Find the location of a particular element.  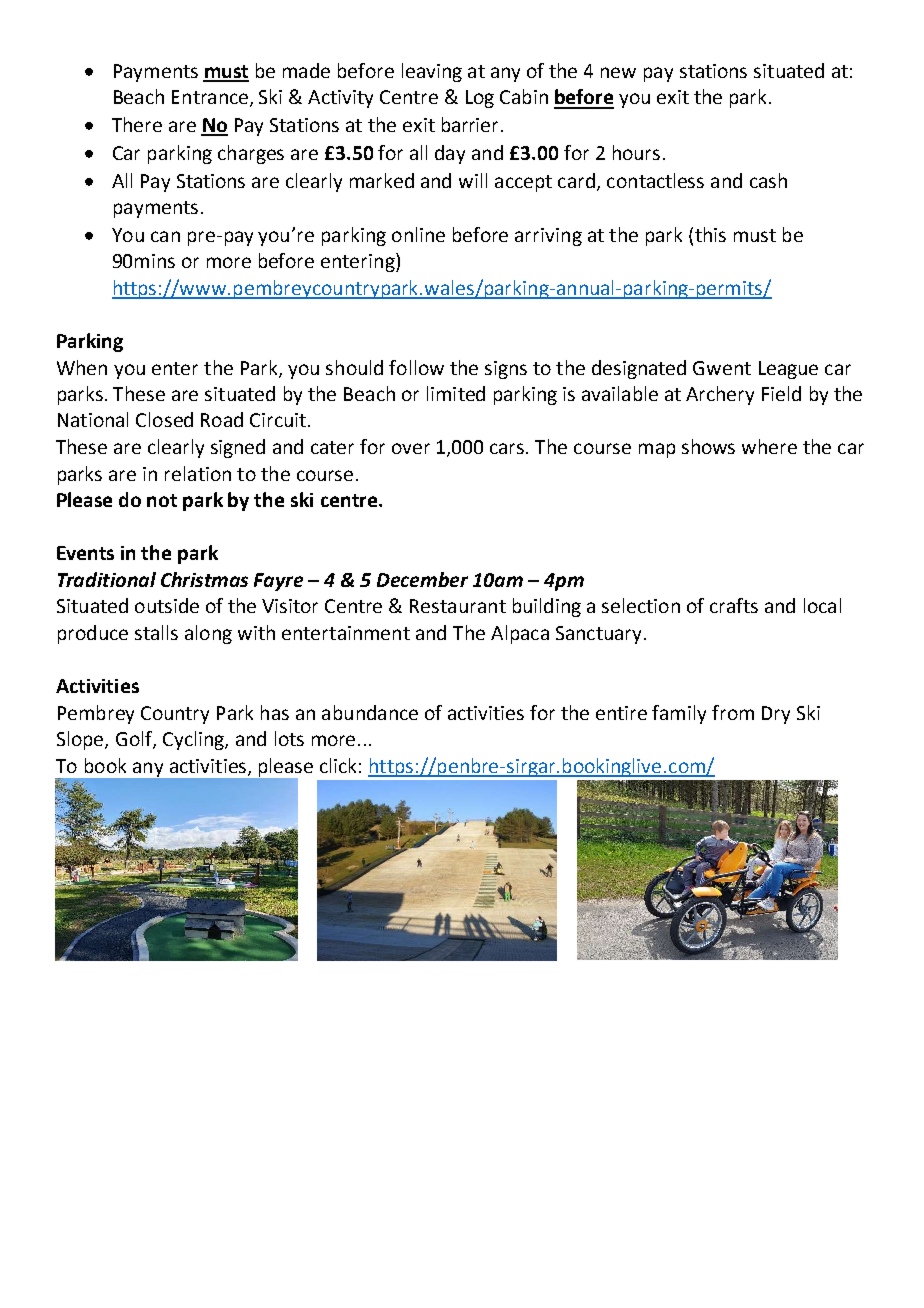

new is located at coordinates (618, 72).
